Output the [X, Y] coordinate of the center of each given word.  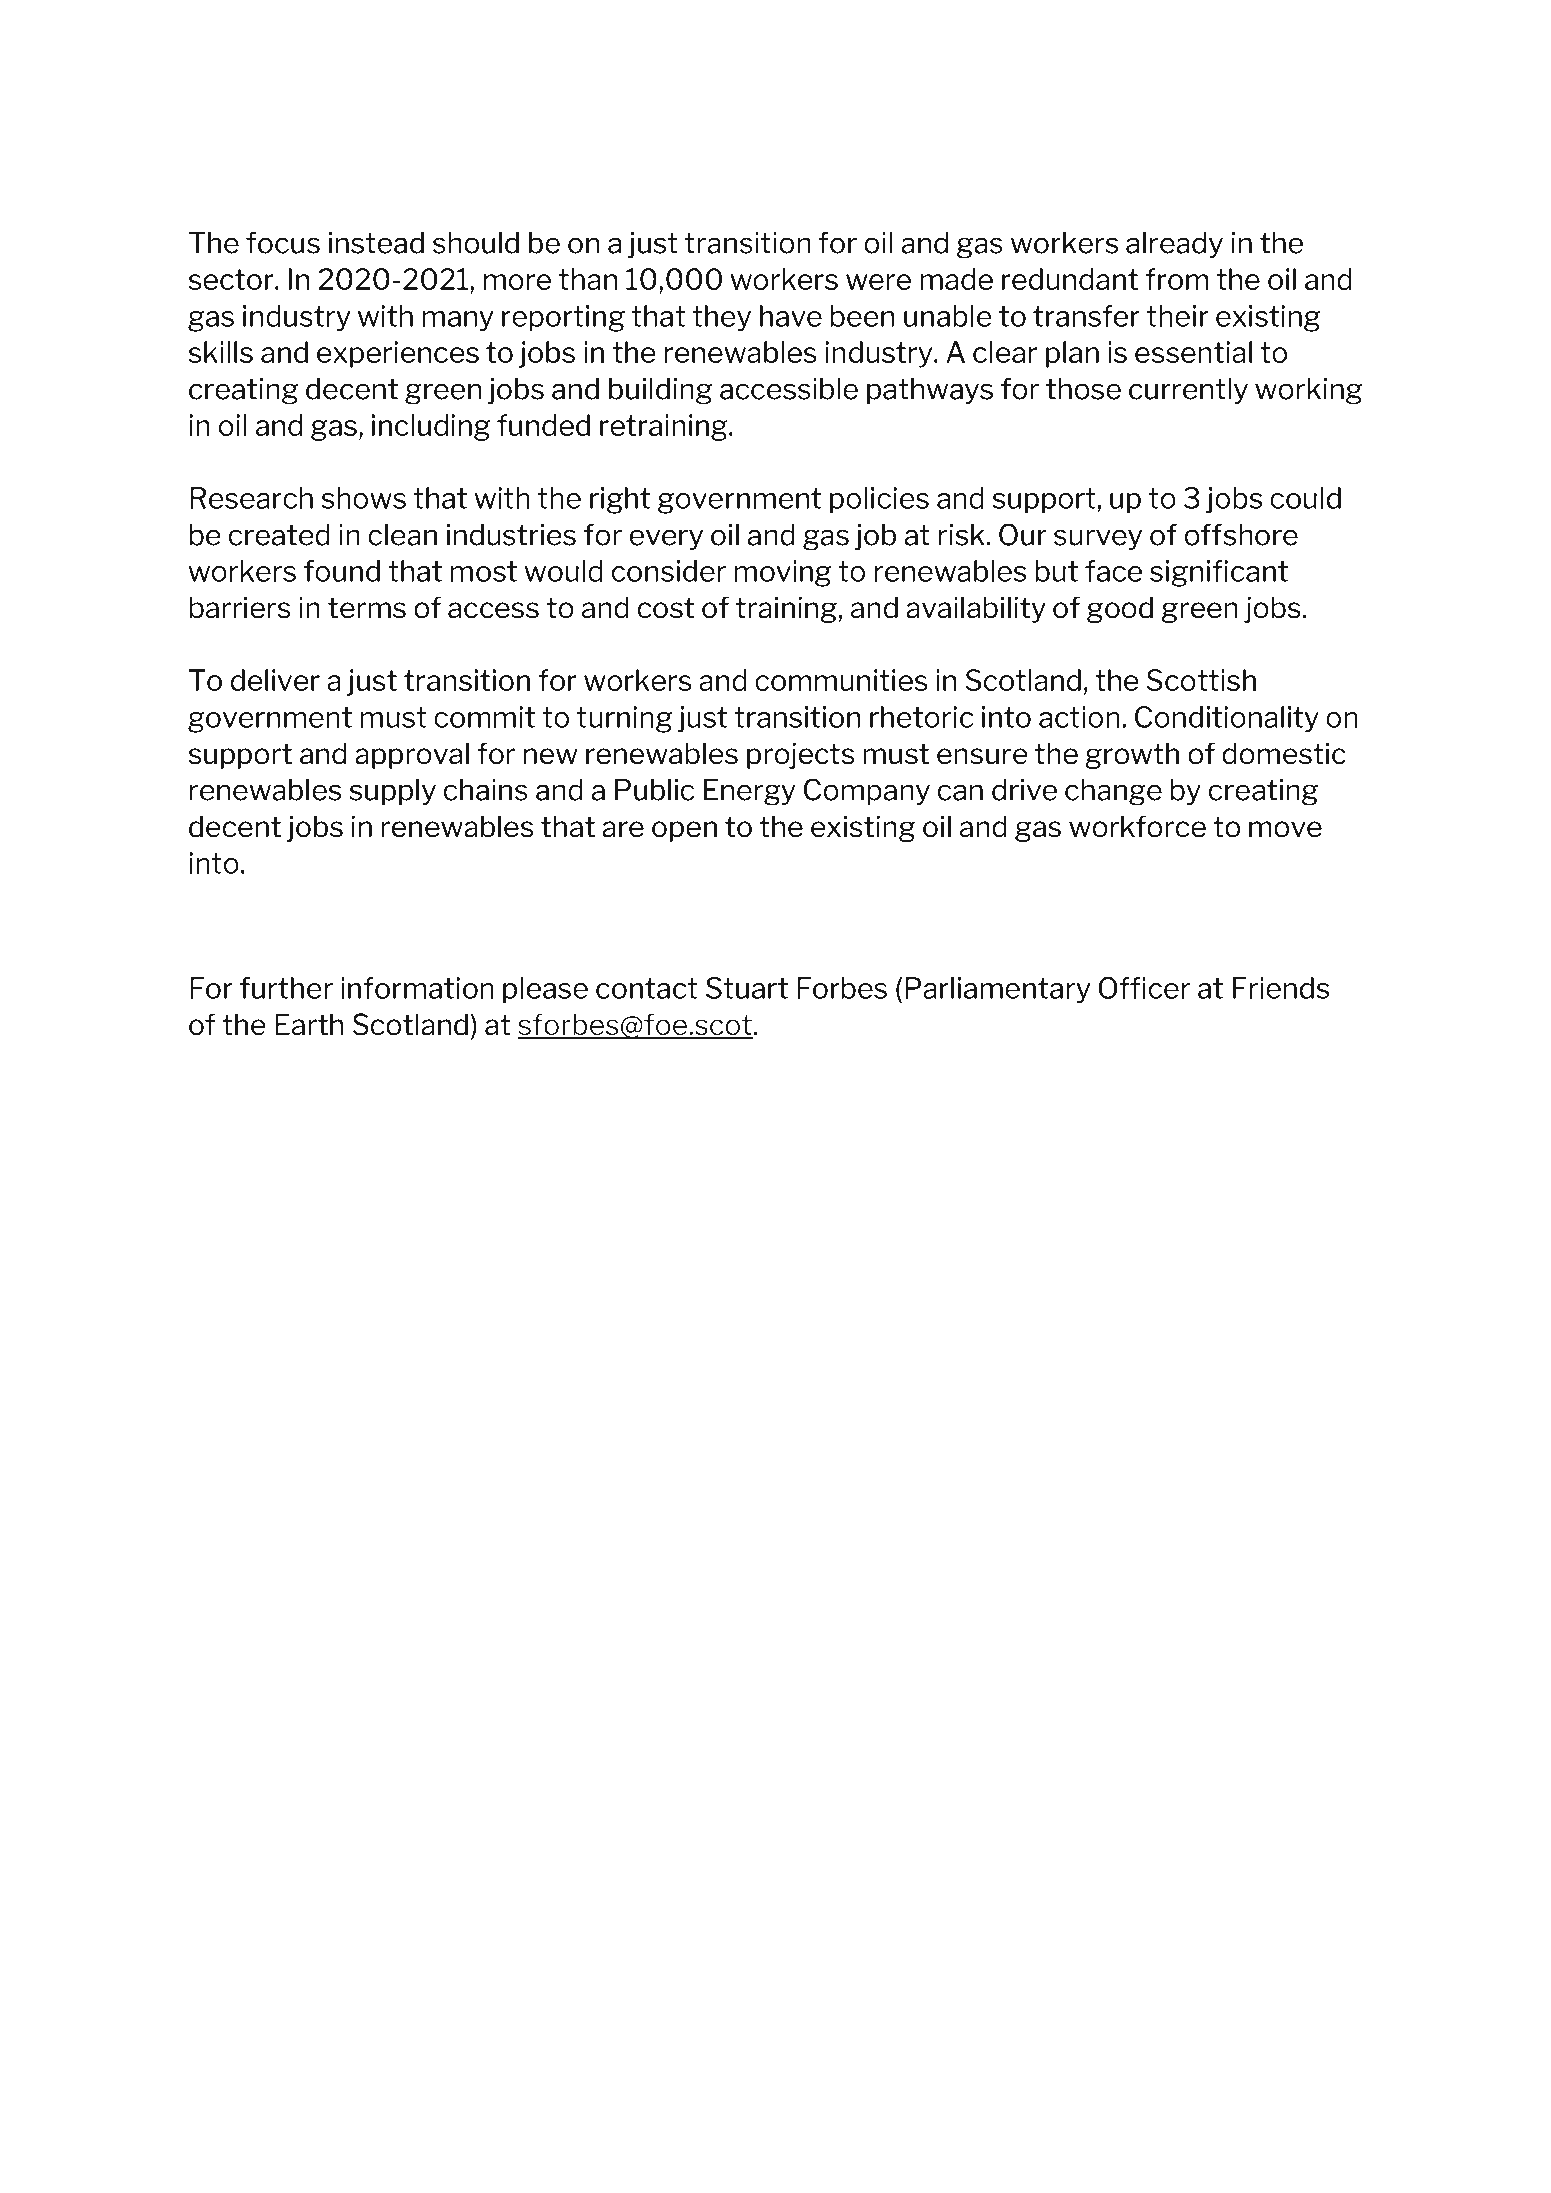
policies [879, 500]
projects [800, 755]
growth [1132, 755]
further [286, 988]
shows [363, 498]
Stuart [747, 988]
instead [376, 243]
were [878, 282]
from [1176, 279]
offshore [1241, 535]
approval [412, 755]
